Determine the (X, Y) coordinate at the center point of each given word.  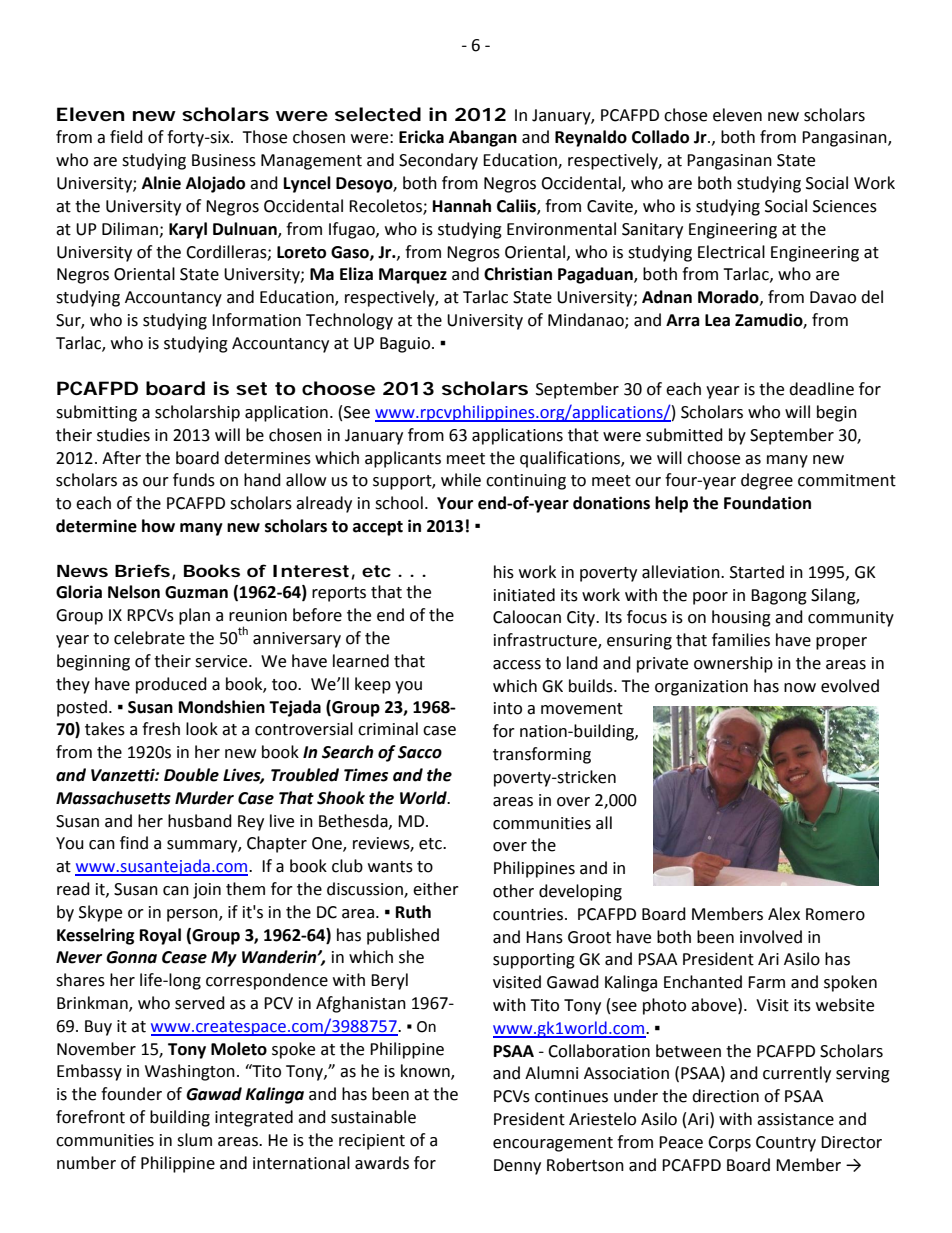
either (436, 889)
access (517, 665)
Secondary (438, 161)
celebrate (149, 638)
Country (786, 1144)
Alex (784, 914)
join (207, 891)
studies (123, 435)
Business (224, 160)
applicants (403, 459)
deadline (821, 389)
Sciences (845, 206)
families (741, 640)
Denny (517, 1167)
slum (194, 1140)
